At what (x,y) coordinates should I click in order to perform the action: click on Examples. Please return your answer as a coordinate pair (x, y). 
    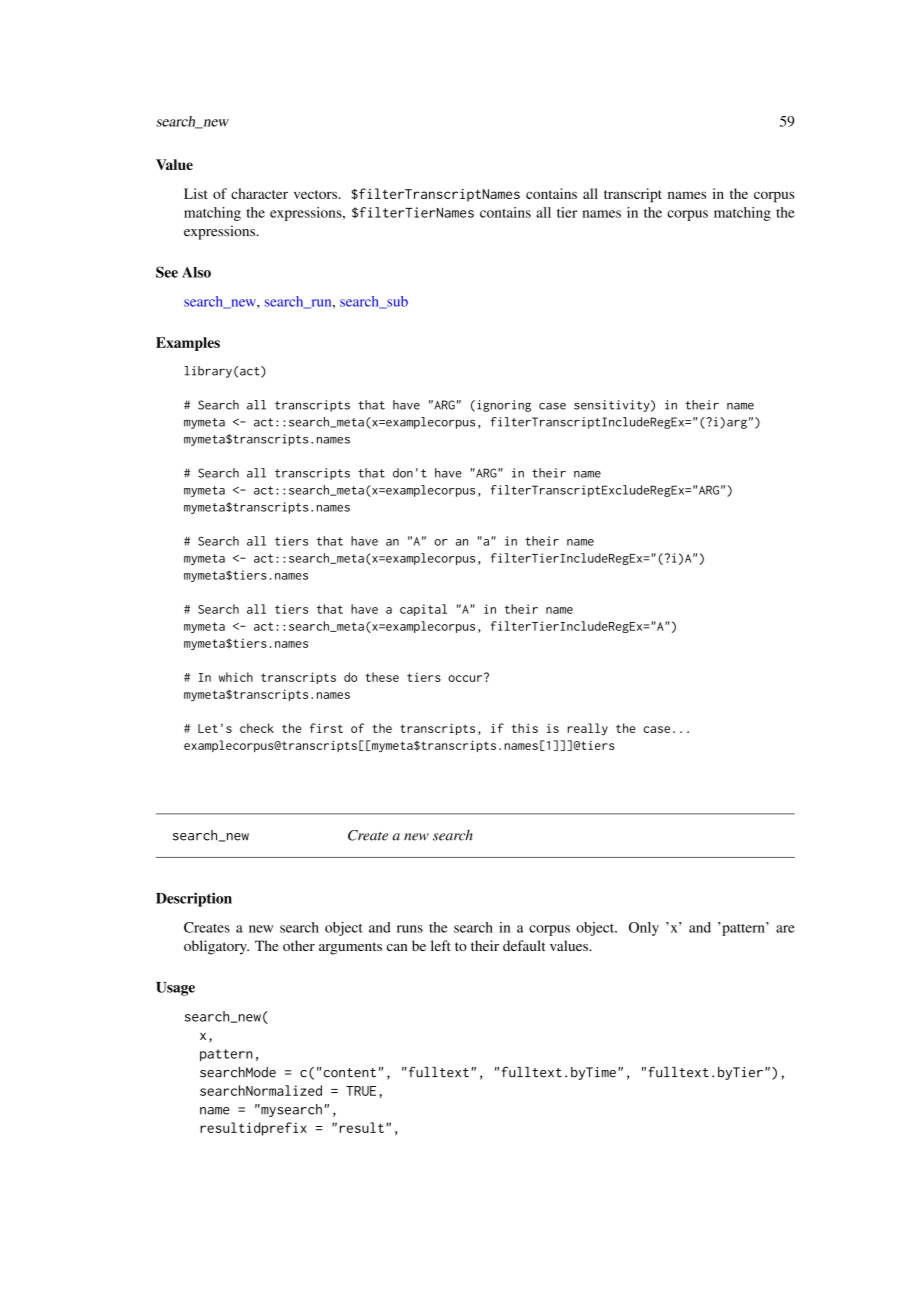
    Looking at the image, I should click on (188, 344).
